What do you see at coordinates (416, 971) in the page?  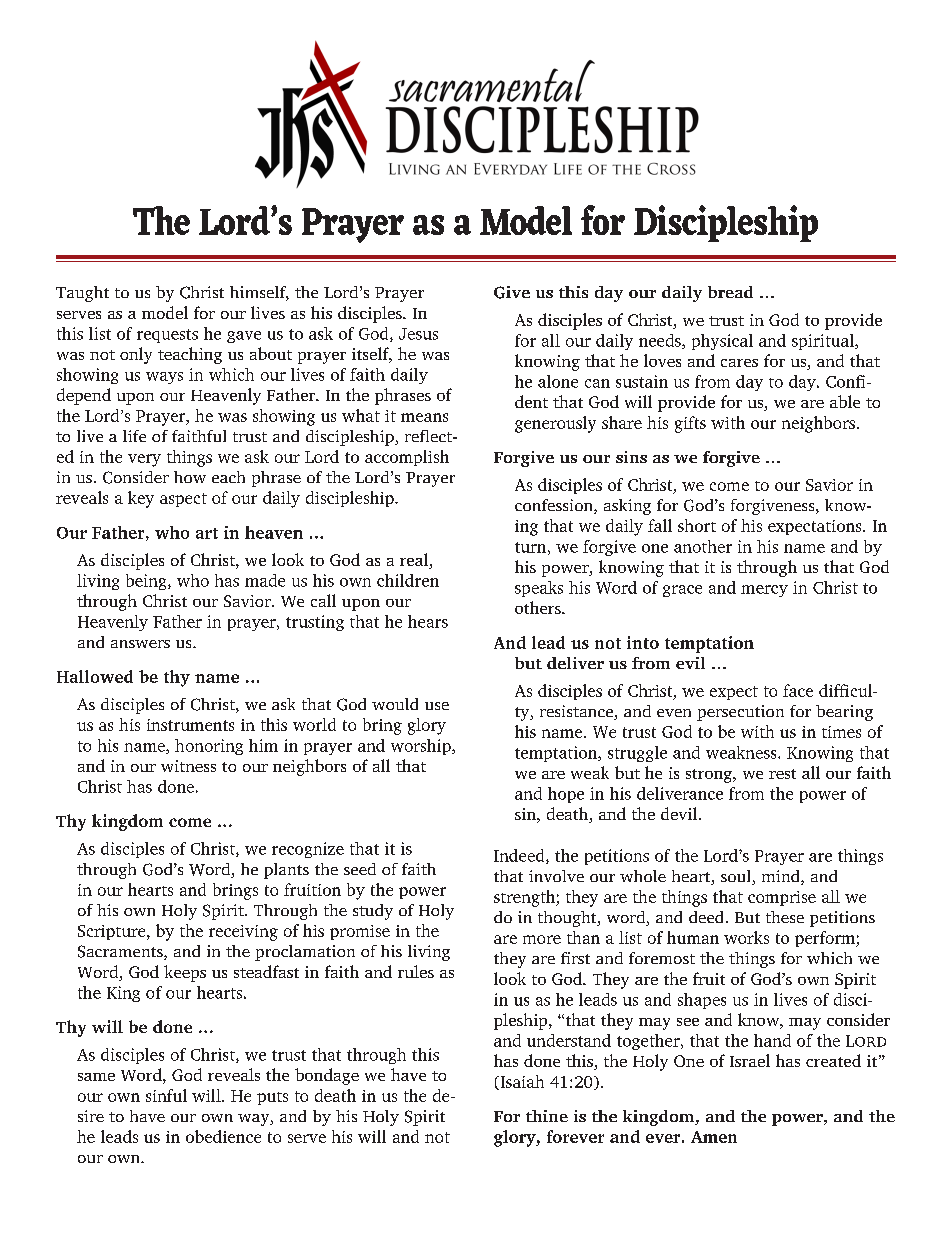 I see `rules` at bounding box center [416, 971].
